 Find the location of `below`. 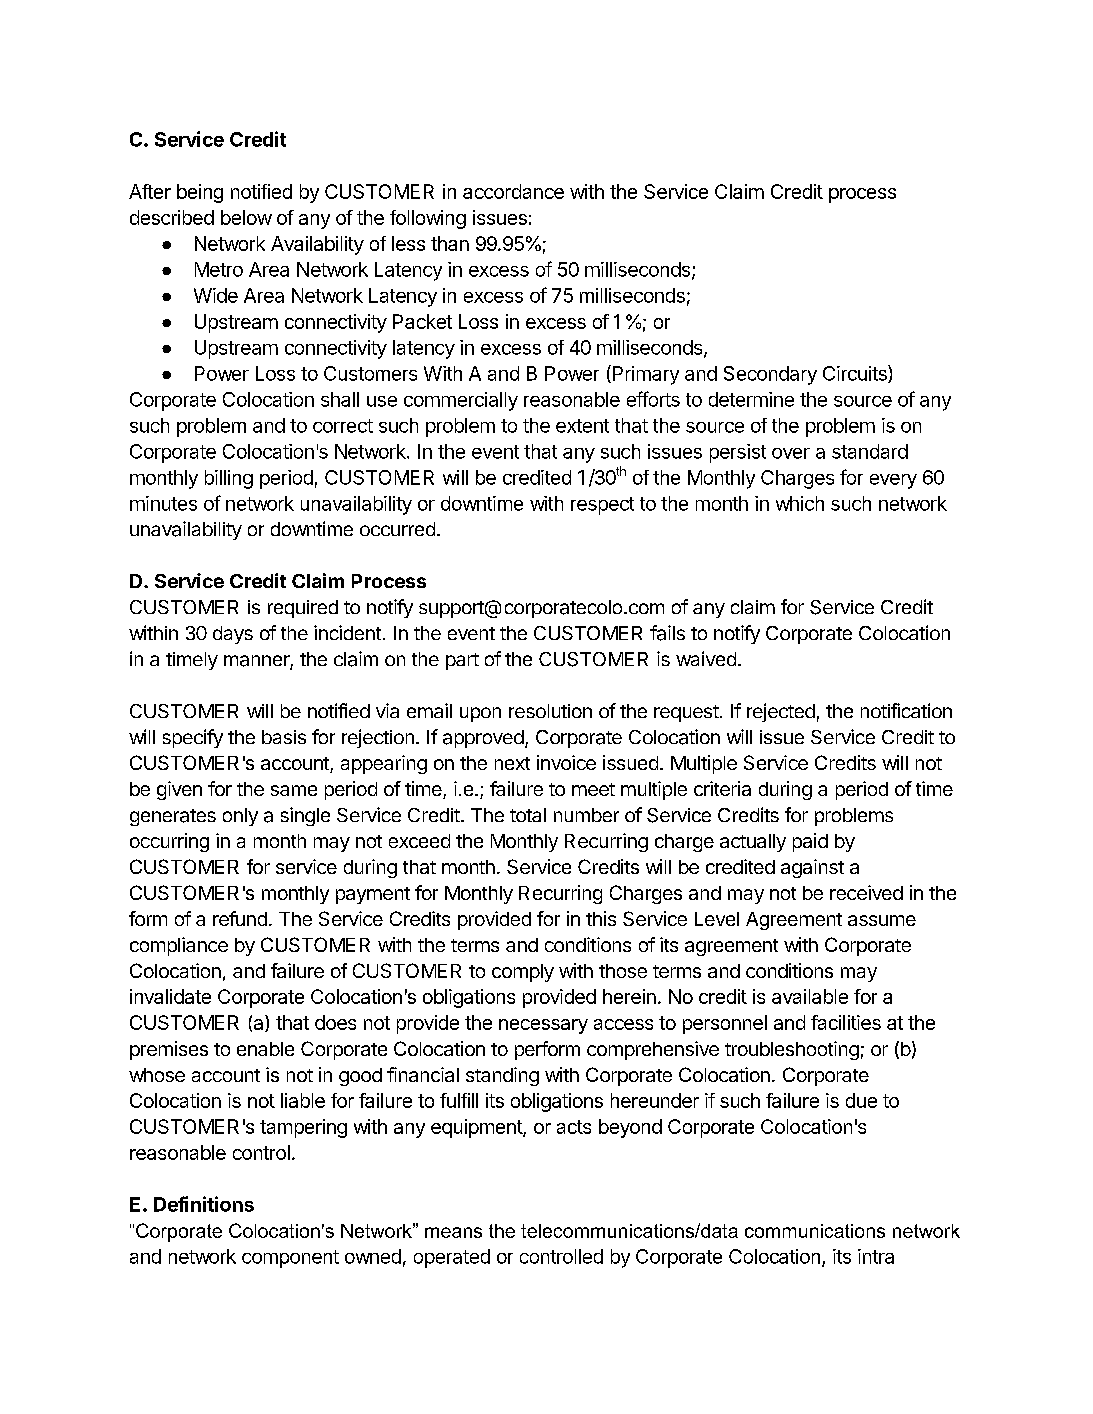

below is located at coordinates (246, 217).
